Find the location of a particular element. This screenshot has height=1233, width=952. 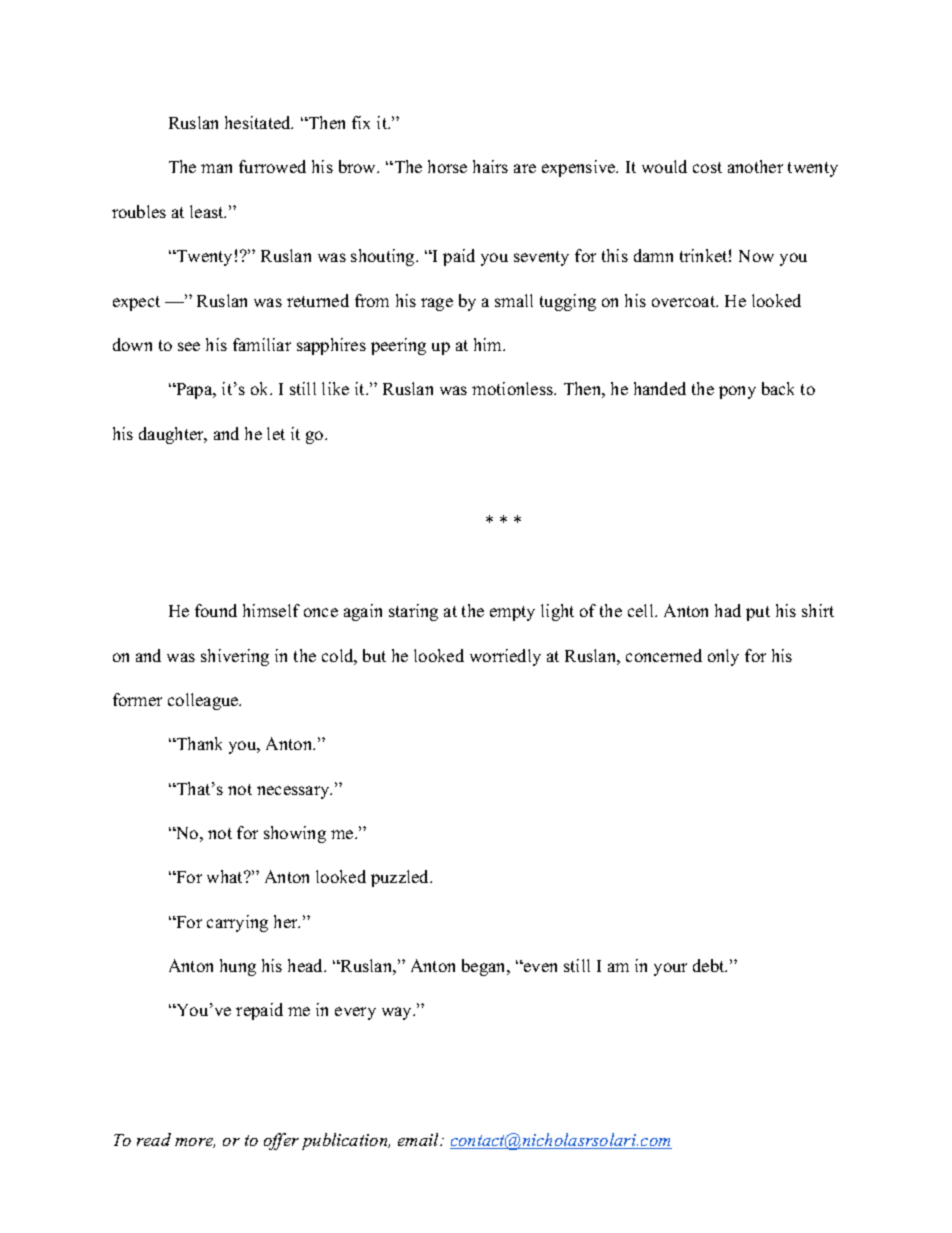

puzzled is located at coordinates (401, 878).
